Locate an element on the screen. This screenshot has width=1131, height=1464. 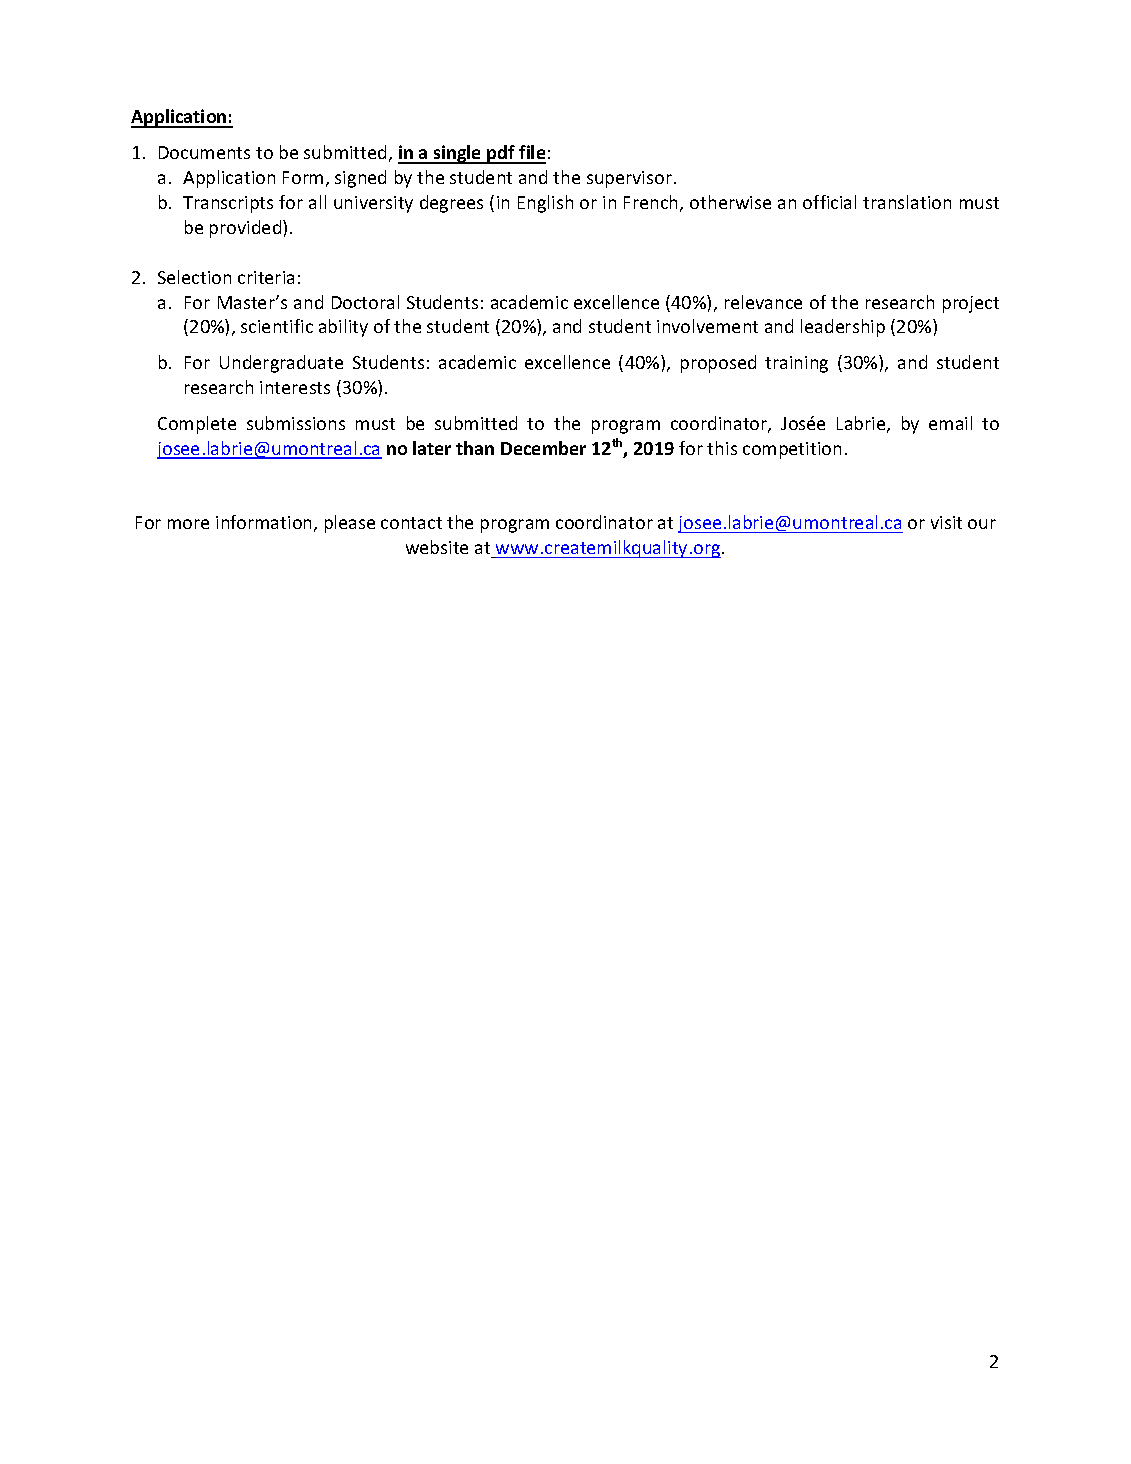
please is located at coordinates (350, 524).
